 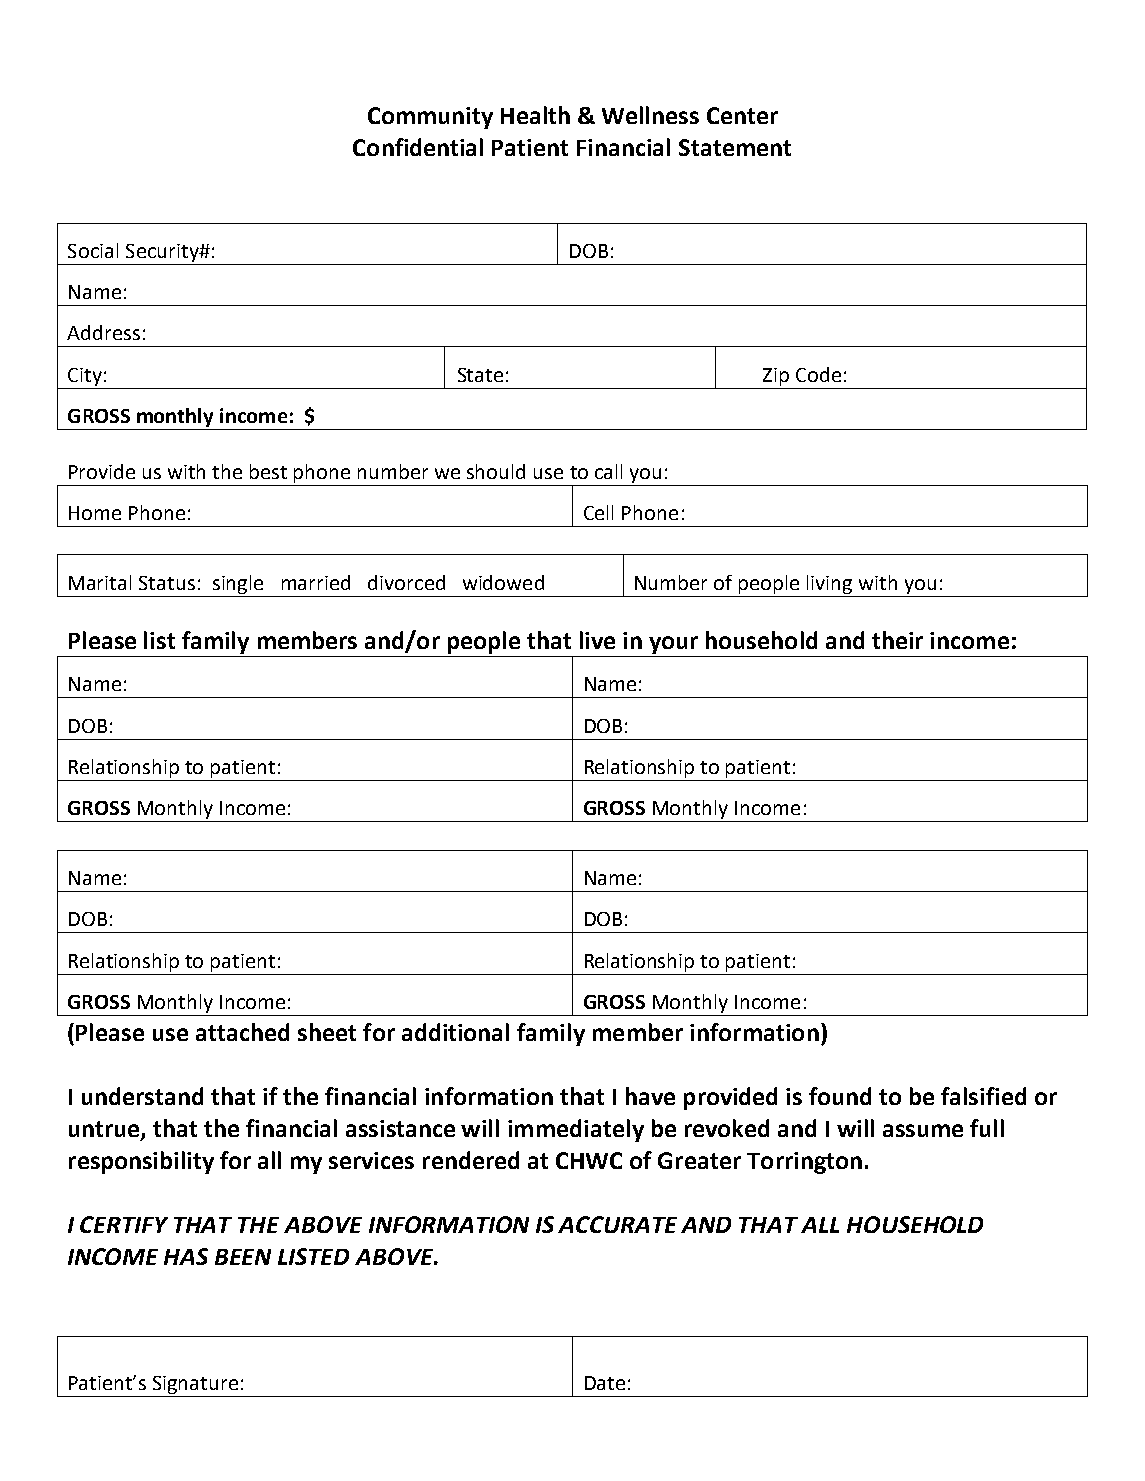 What do you see at coordinates (503, 582) in the screenshot?
I see `widowed` at bounding box center [503, 582].
